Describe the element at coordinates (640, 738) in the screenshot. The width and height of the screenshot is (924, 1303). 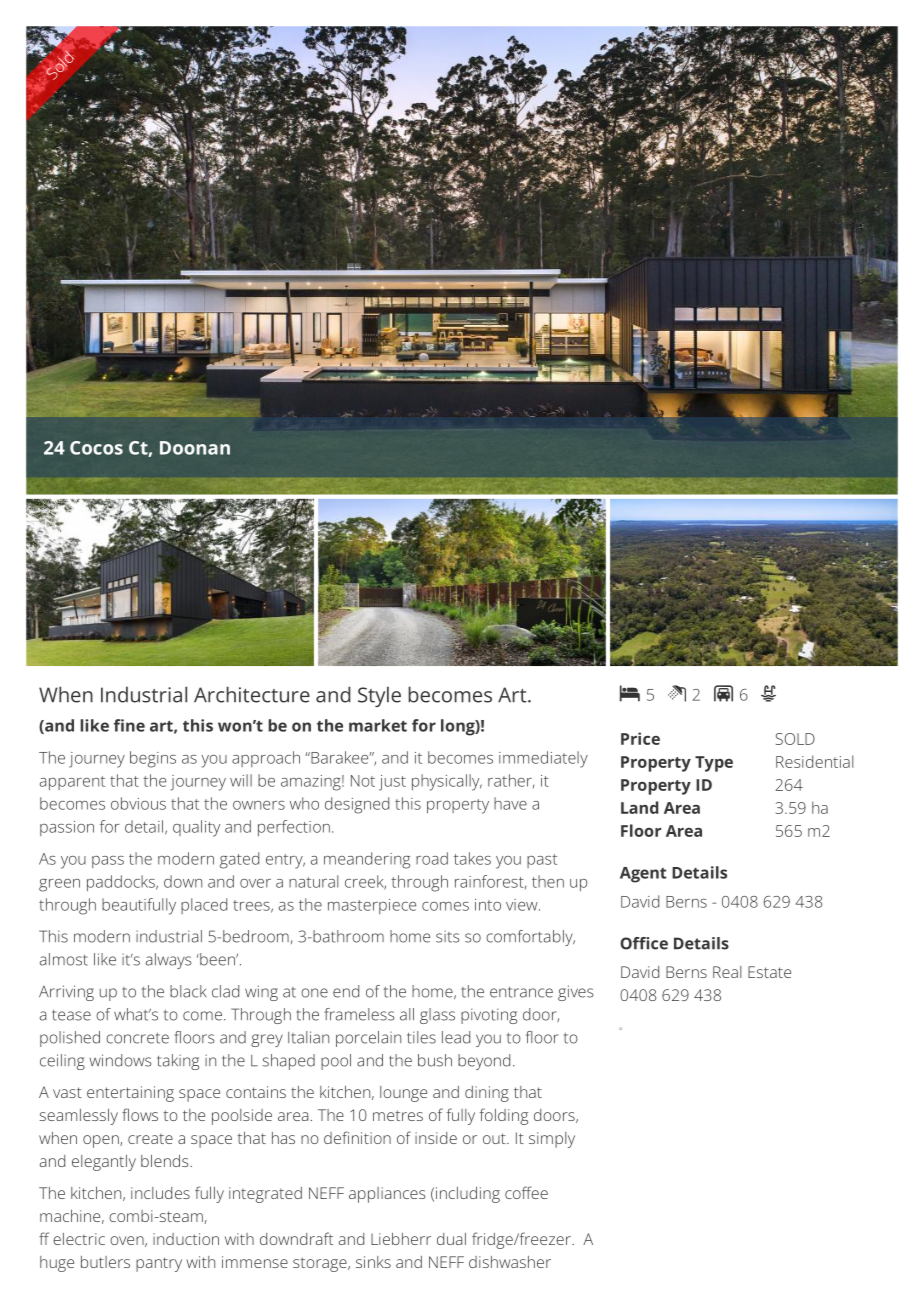
I see `Price` at that location.
